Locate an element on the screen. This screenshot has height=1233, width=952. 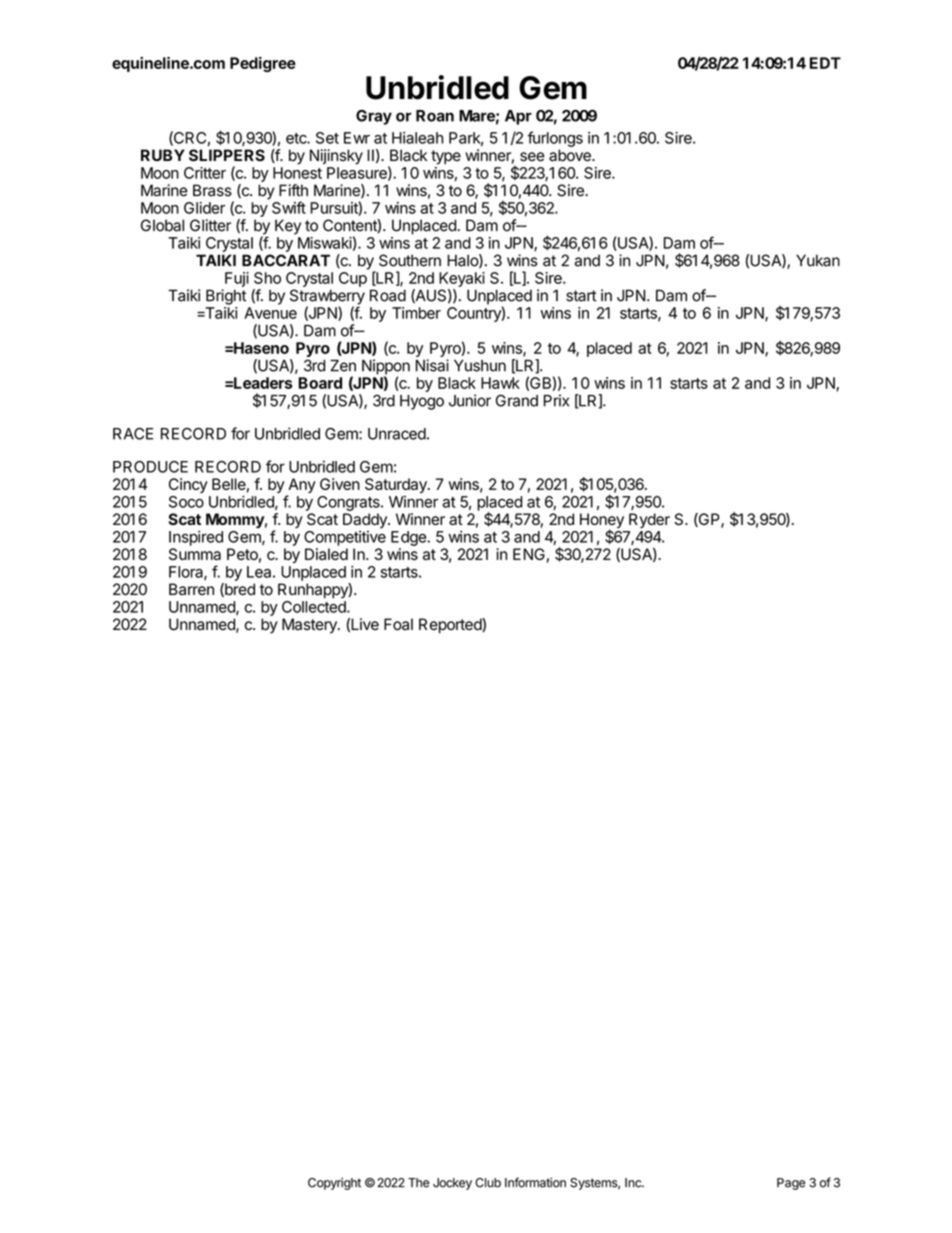
Apr is located at coordinates (518, 117).
